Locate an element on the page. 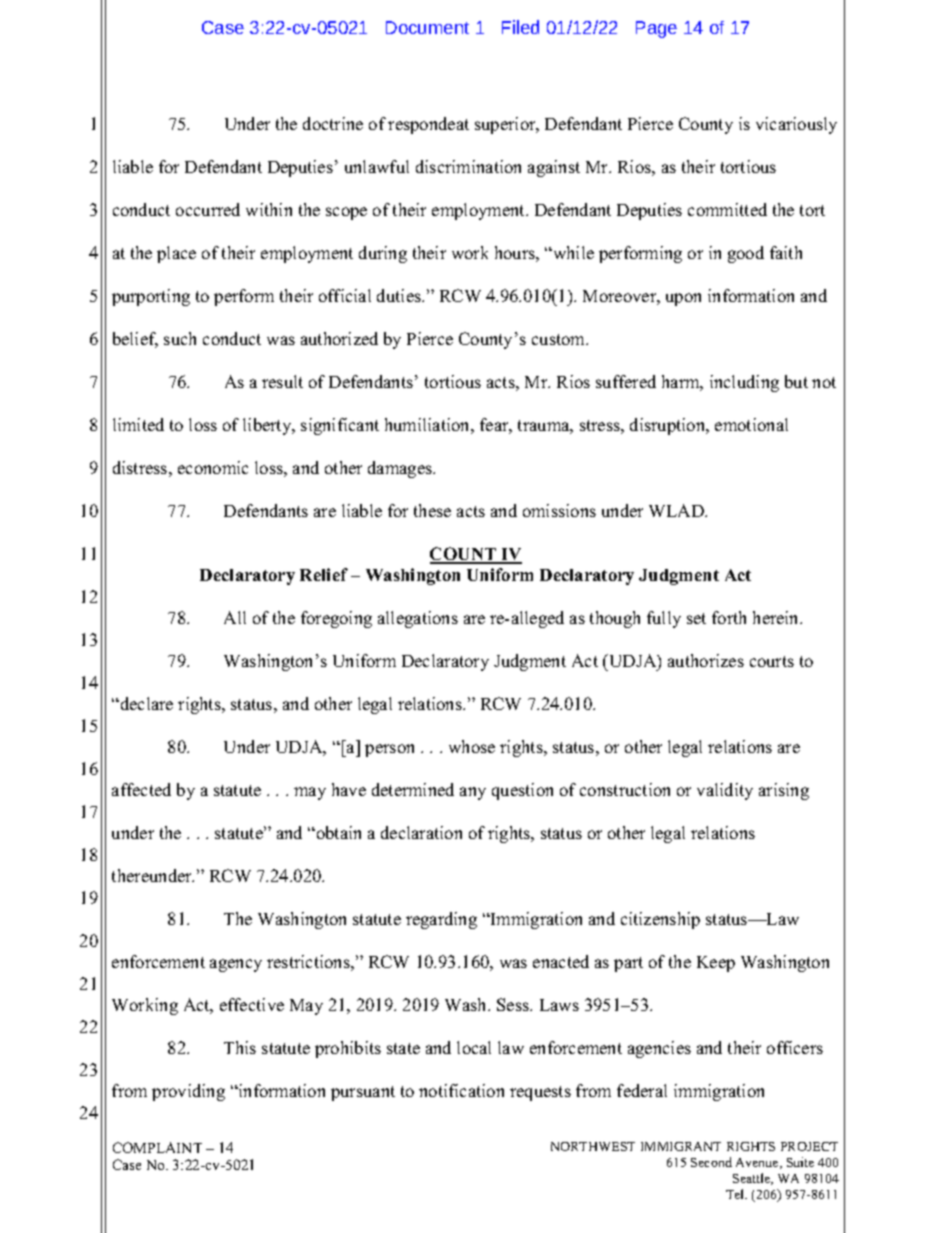  COMPLAINT is located at coordinates (157, 1147).
